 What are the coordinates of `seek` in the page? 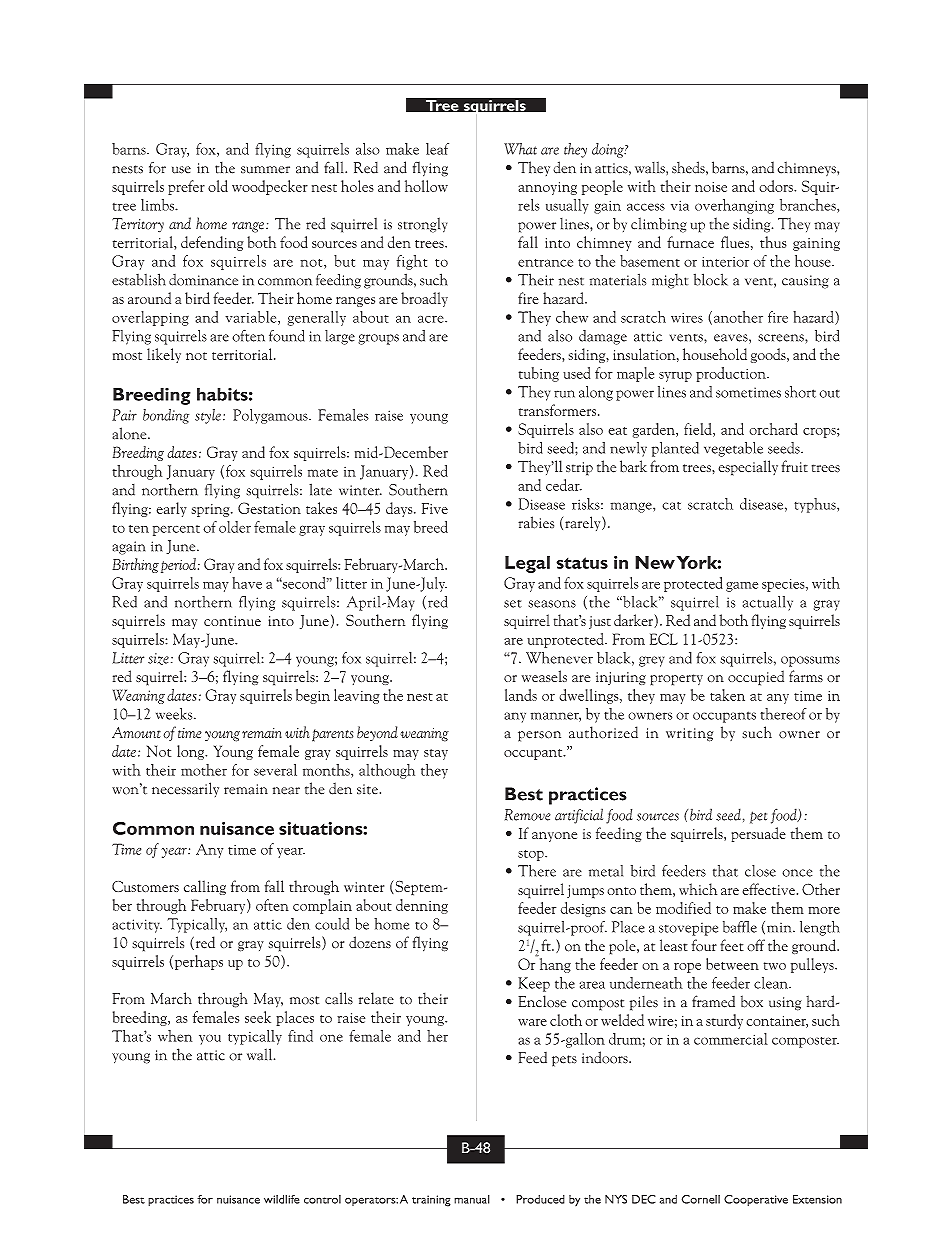 It's located at (258, 1017).
